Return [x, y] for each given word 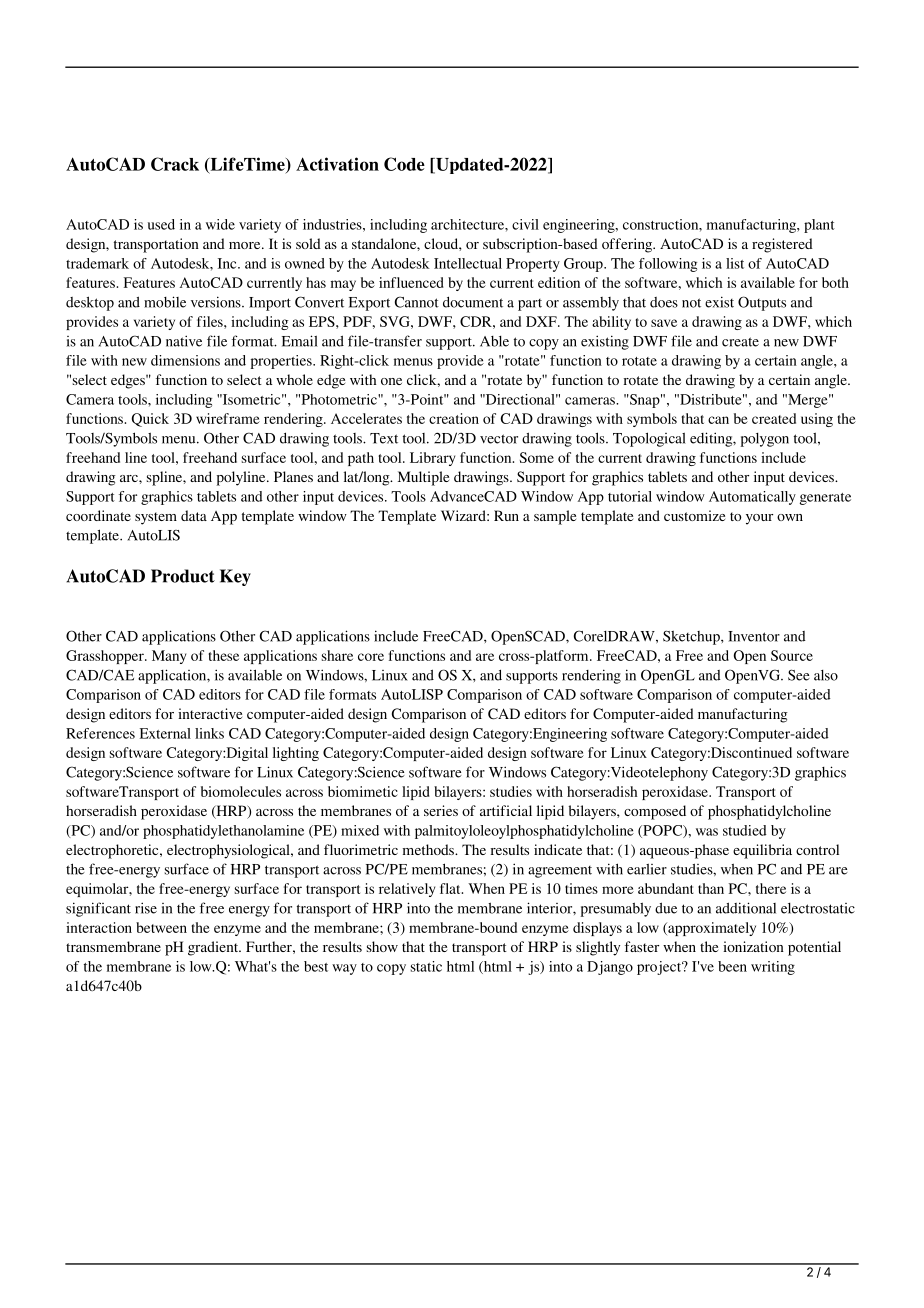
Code [404, 164]
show [382, 946]
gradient [214, 948]
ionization [753, 946]
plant [819, 226]
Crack [175, 164]
